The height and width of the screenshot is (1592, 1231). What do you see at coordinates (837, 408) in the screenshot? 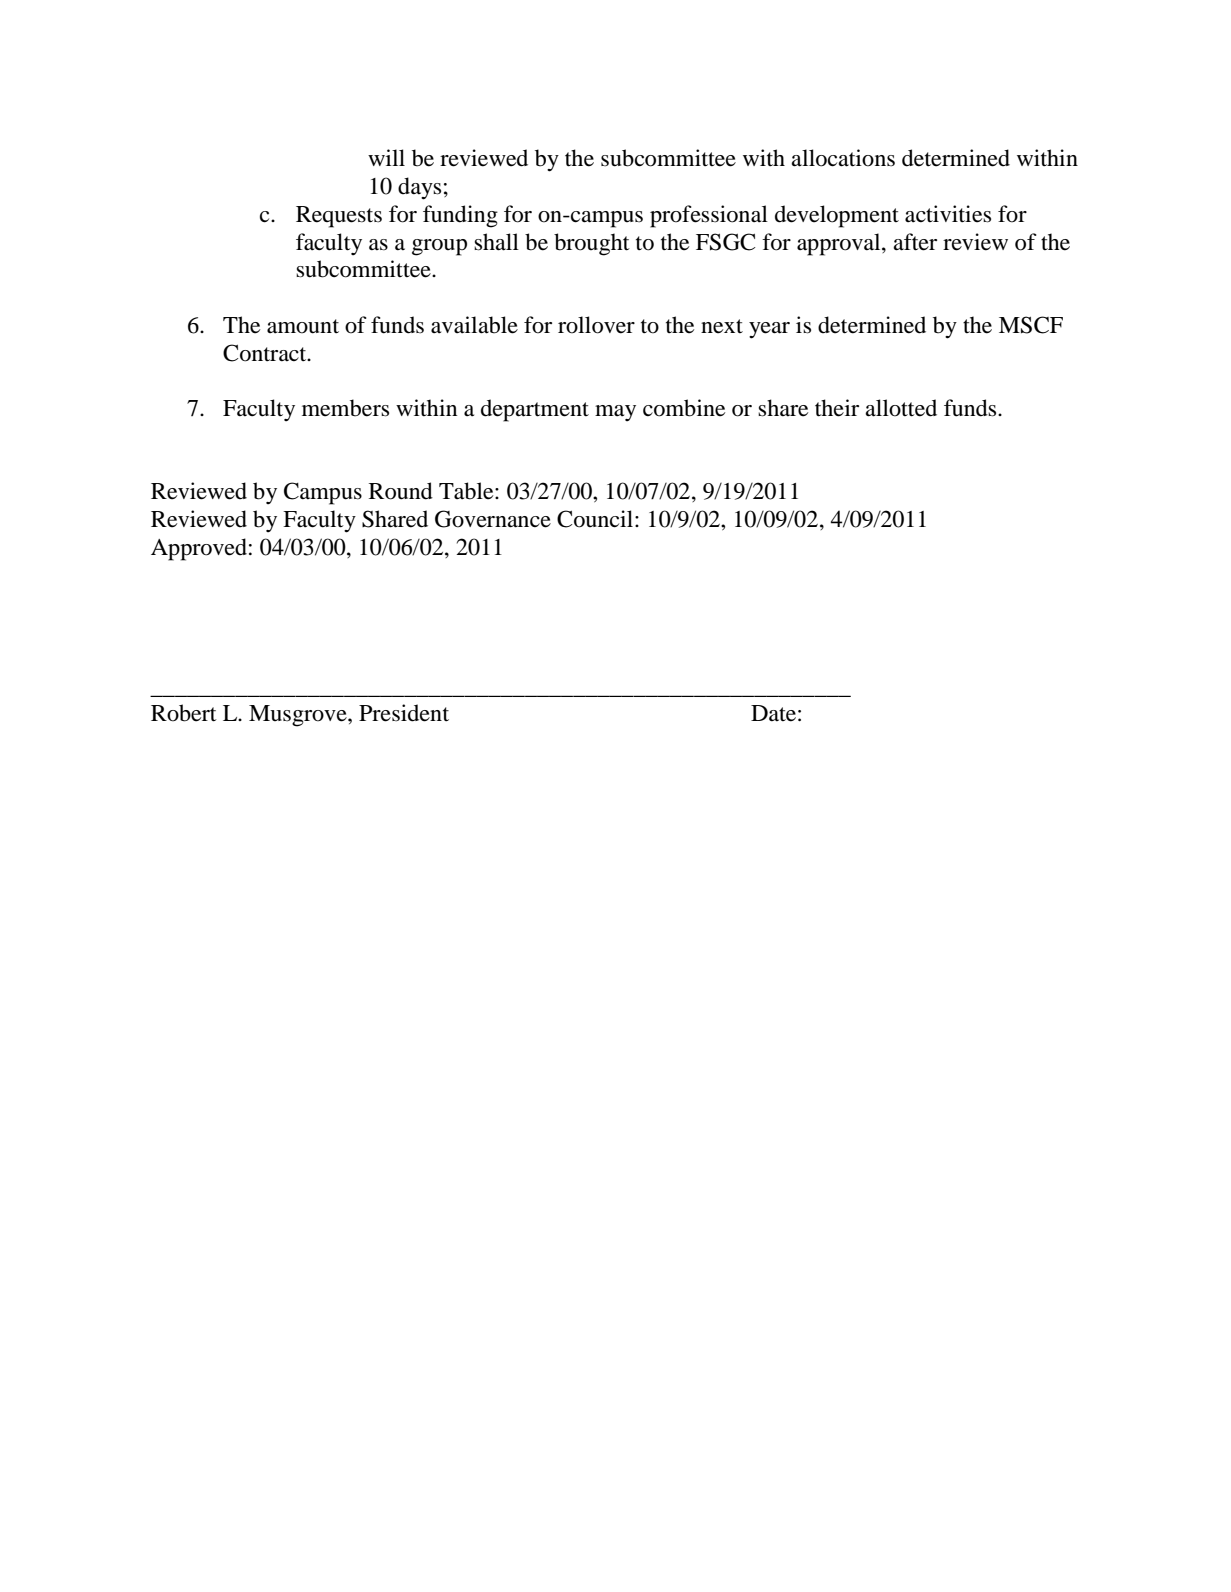
I see `their` at bounding box center [837, 408].
